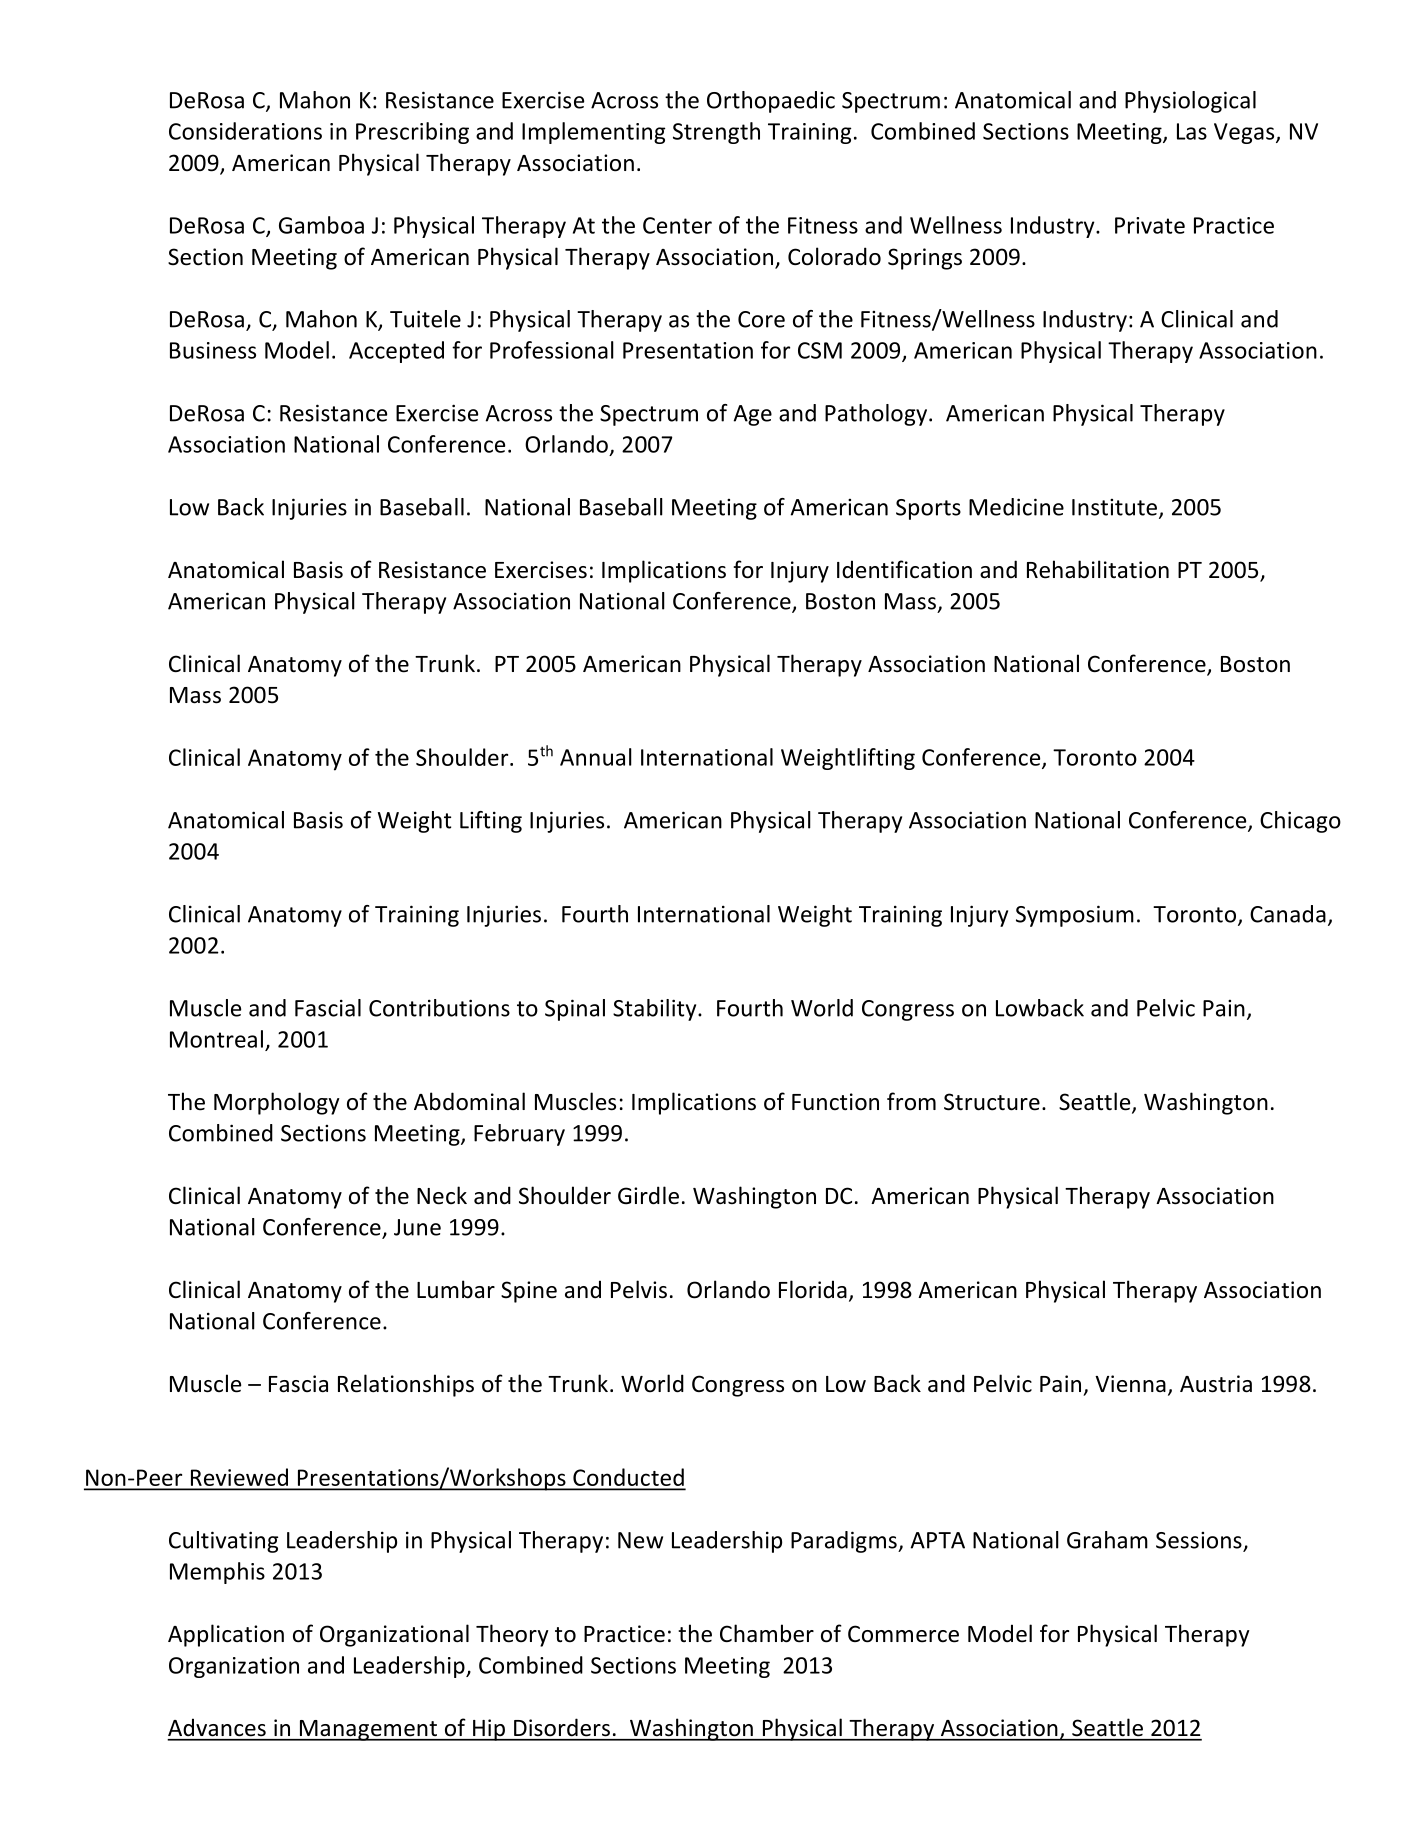 The height and width of the page is (1846, 1426). Describe the element at coordinates (368, 1730) in the page. I see `Management` at that location.
